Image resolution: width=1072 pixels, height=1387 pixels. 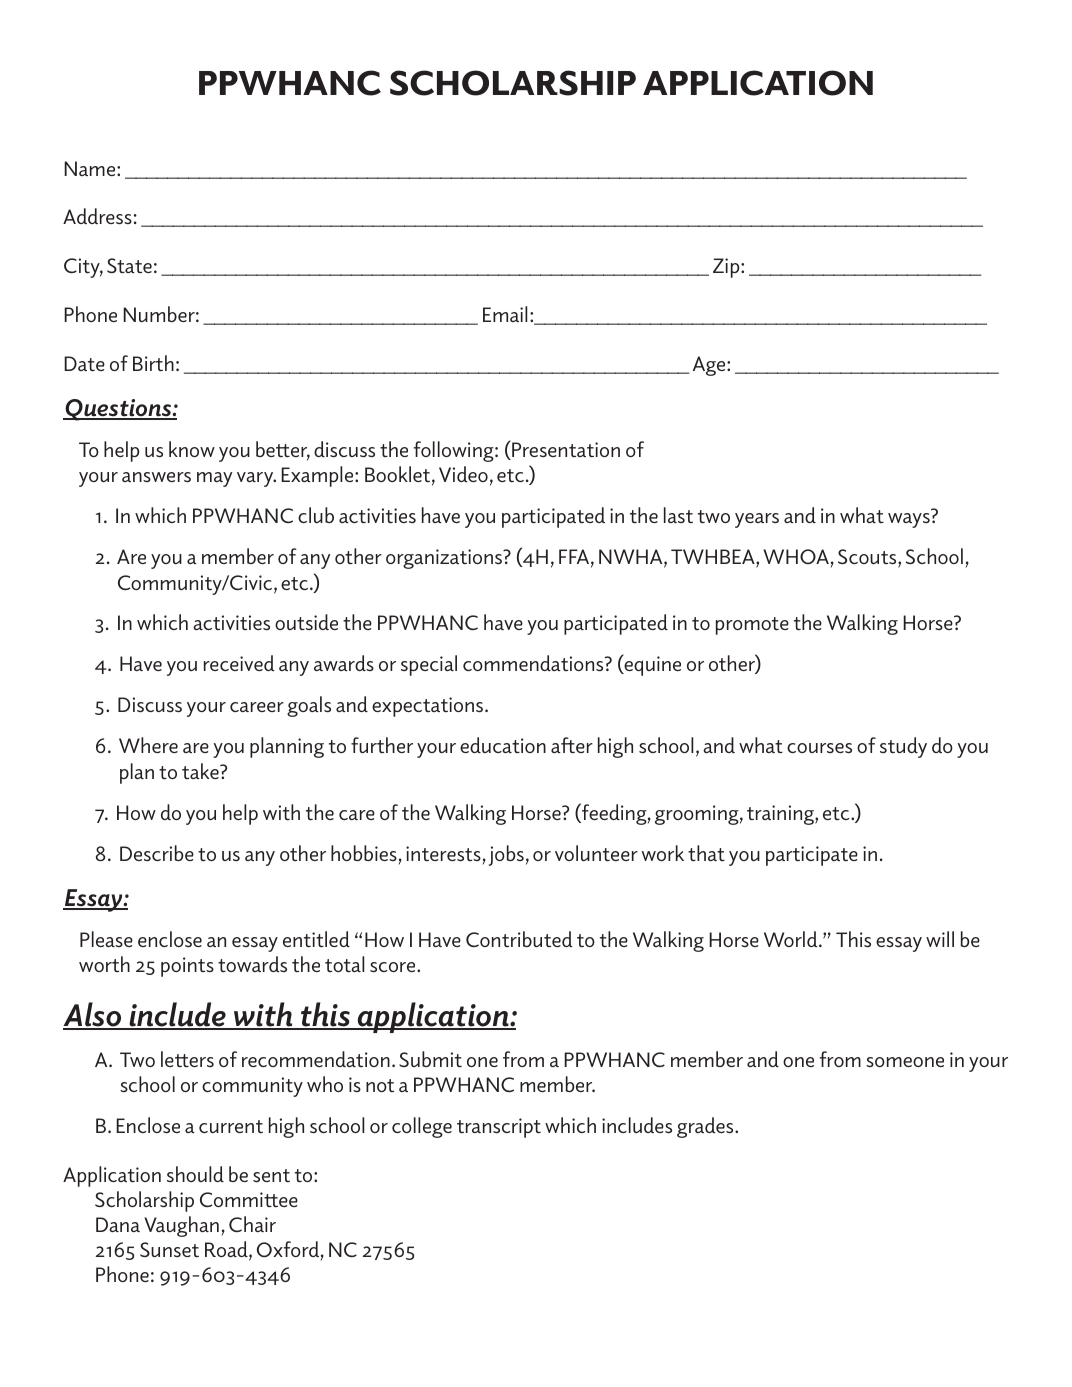 What do you see at coordinates (710, 366) in the screenshot?
I see `Age` at bounding box center [710, 366].
